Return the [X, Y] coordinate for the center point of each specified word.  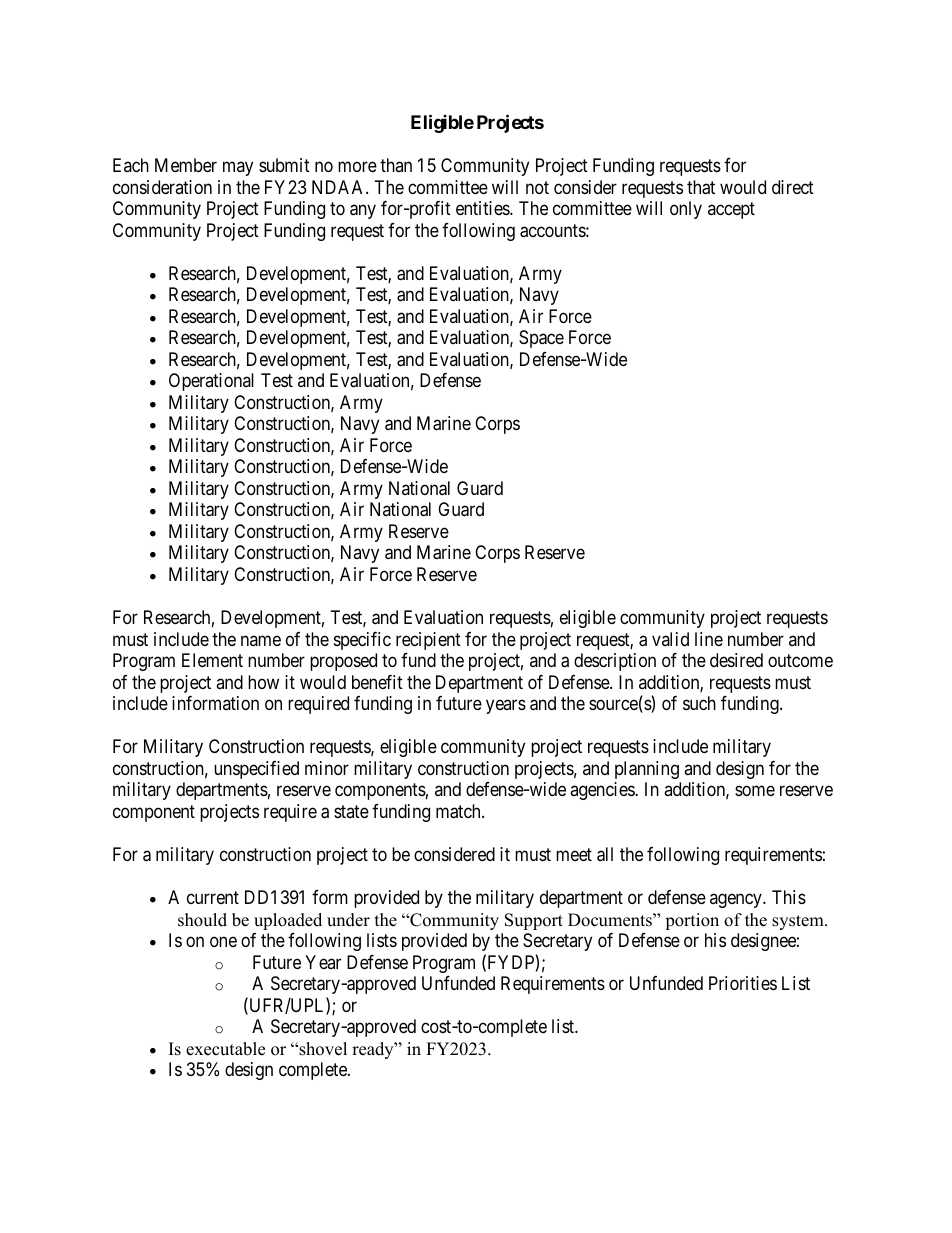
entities [483, 208]
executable [225, 1049]
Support [534, 921]
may [238, 169]
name [261, 640]
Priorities [743, 983]
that [701, 187]
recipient [428, 641]
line [709, 639]
